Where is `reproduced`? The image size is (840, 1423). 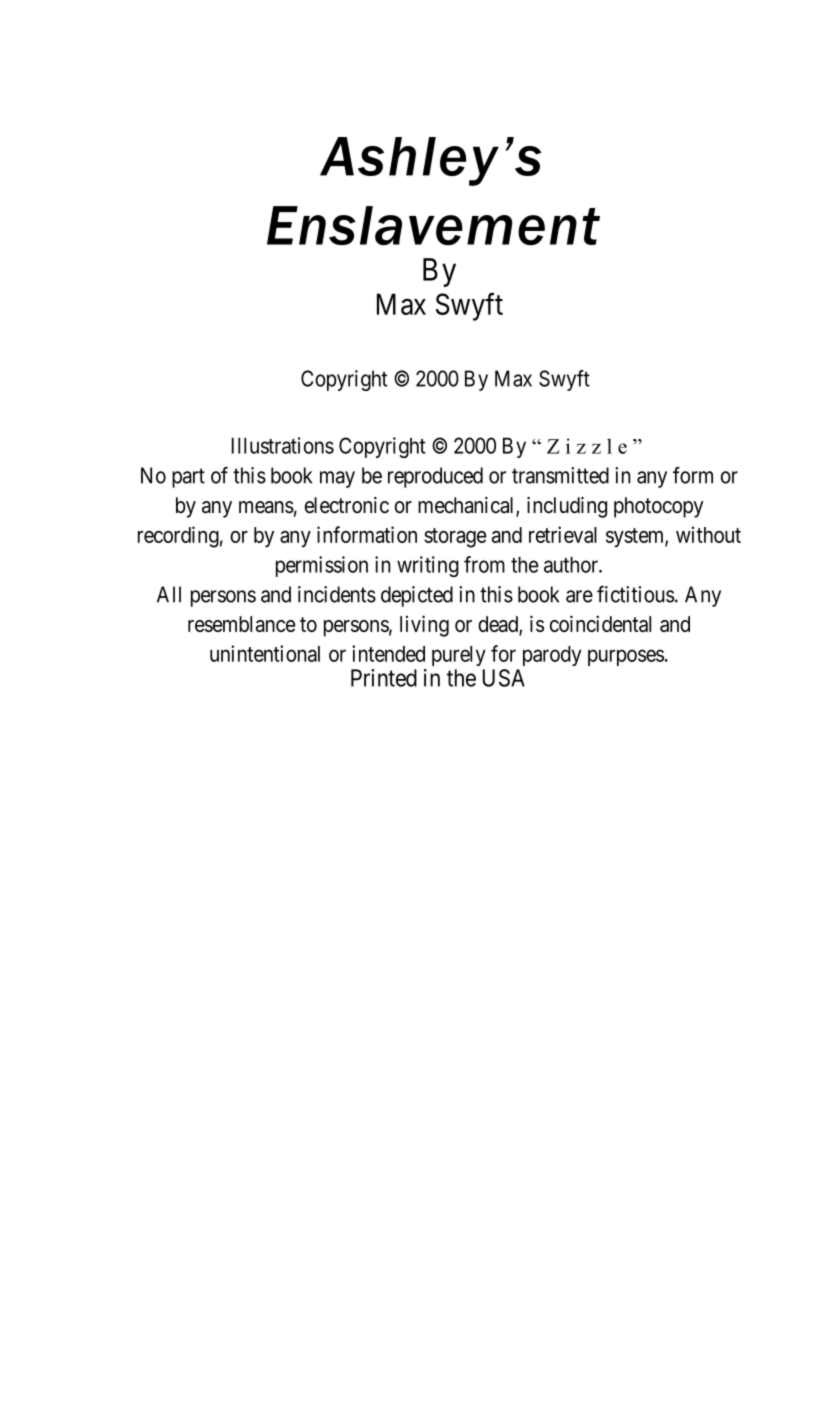
reproduced is located at coordinates (435, 477).
